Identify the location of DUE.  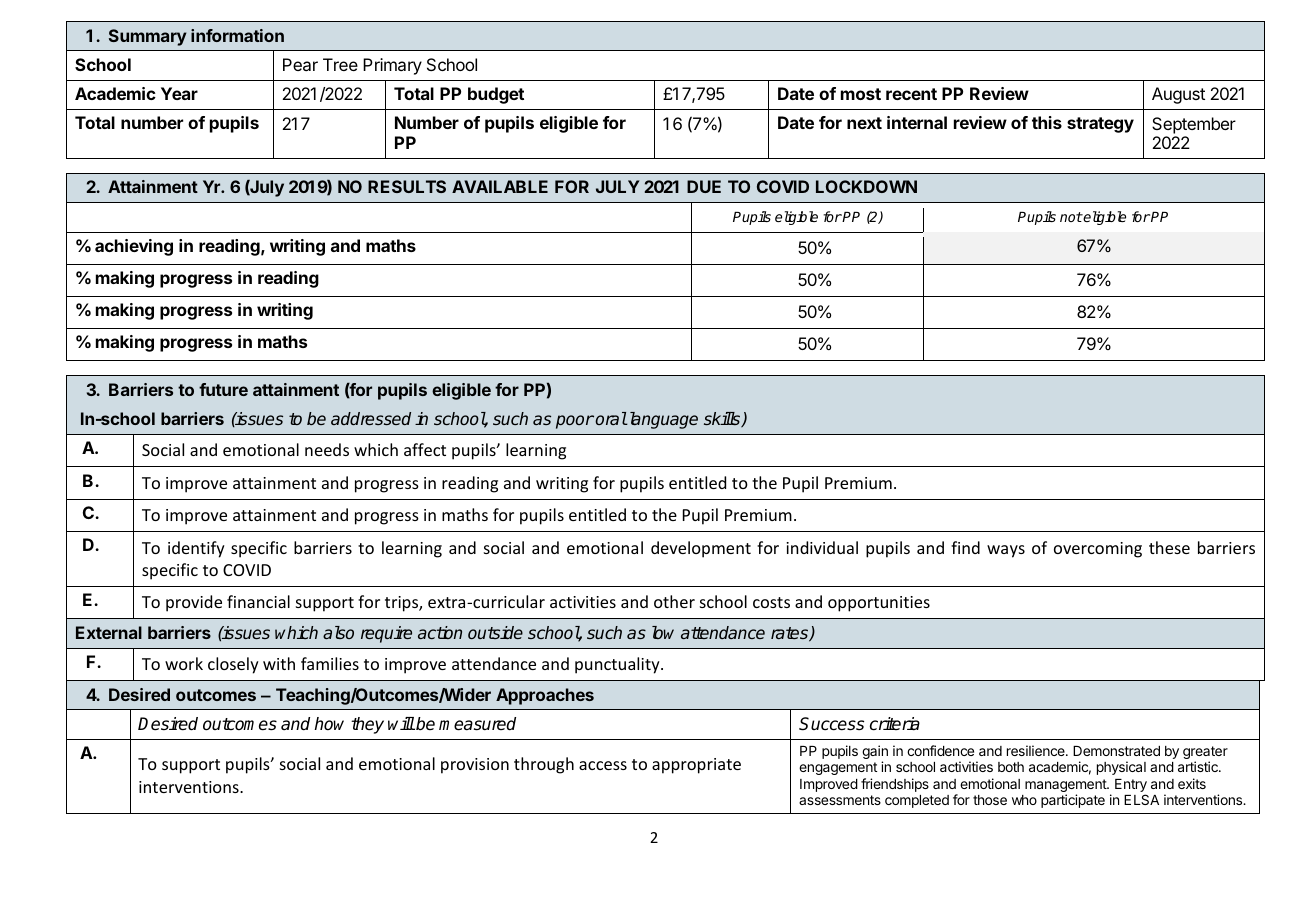
(704, 186).
